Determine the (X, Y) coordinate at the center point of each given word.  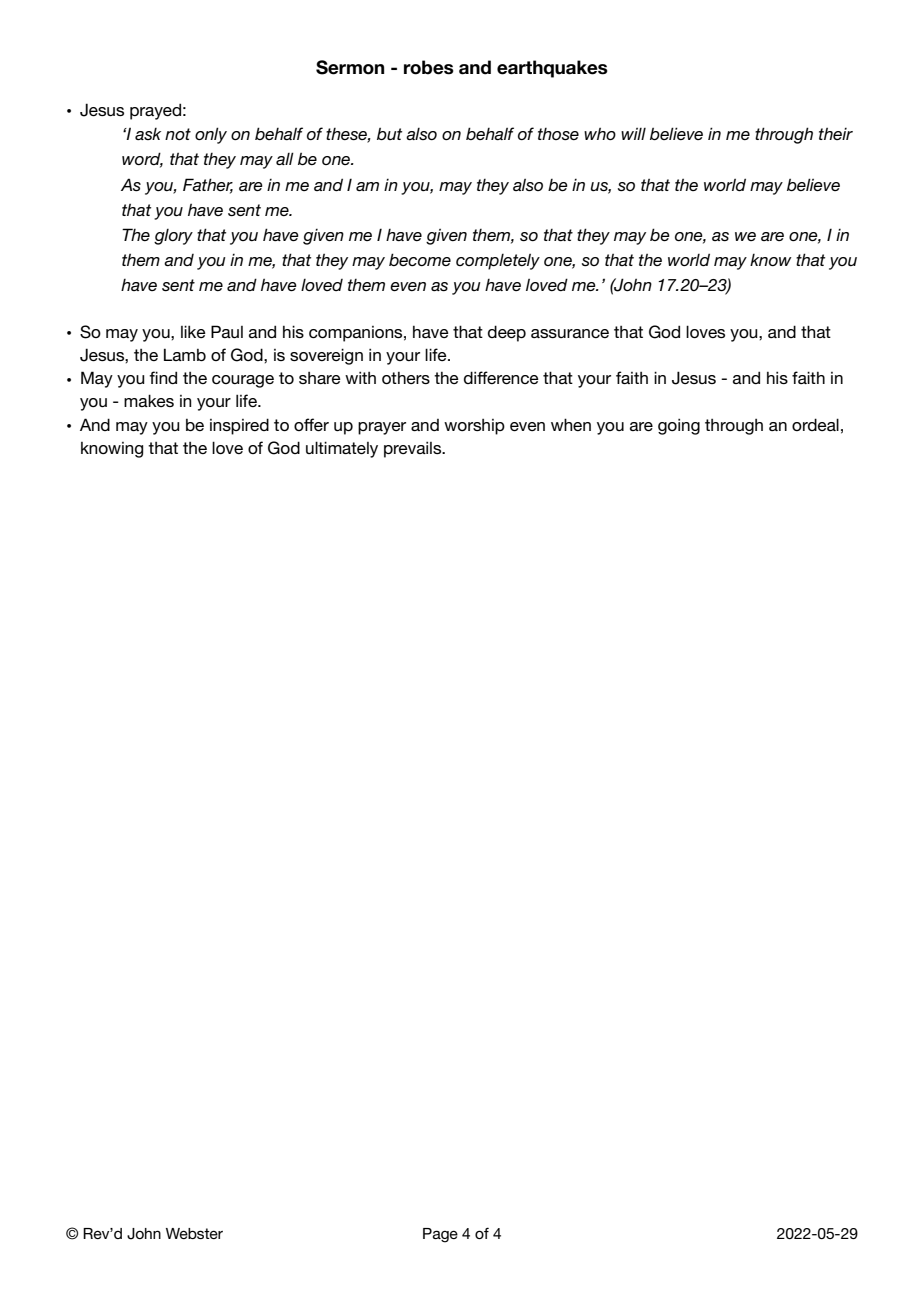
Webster (194, 1233)
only (211, 135)
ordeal (815, 424)
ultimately (342, 449)
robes (429, 67)
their (836, 134)
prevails (414, 449)
